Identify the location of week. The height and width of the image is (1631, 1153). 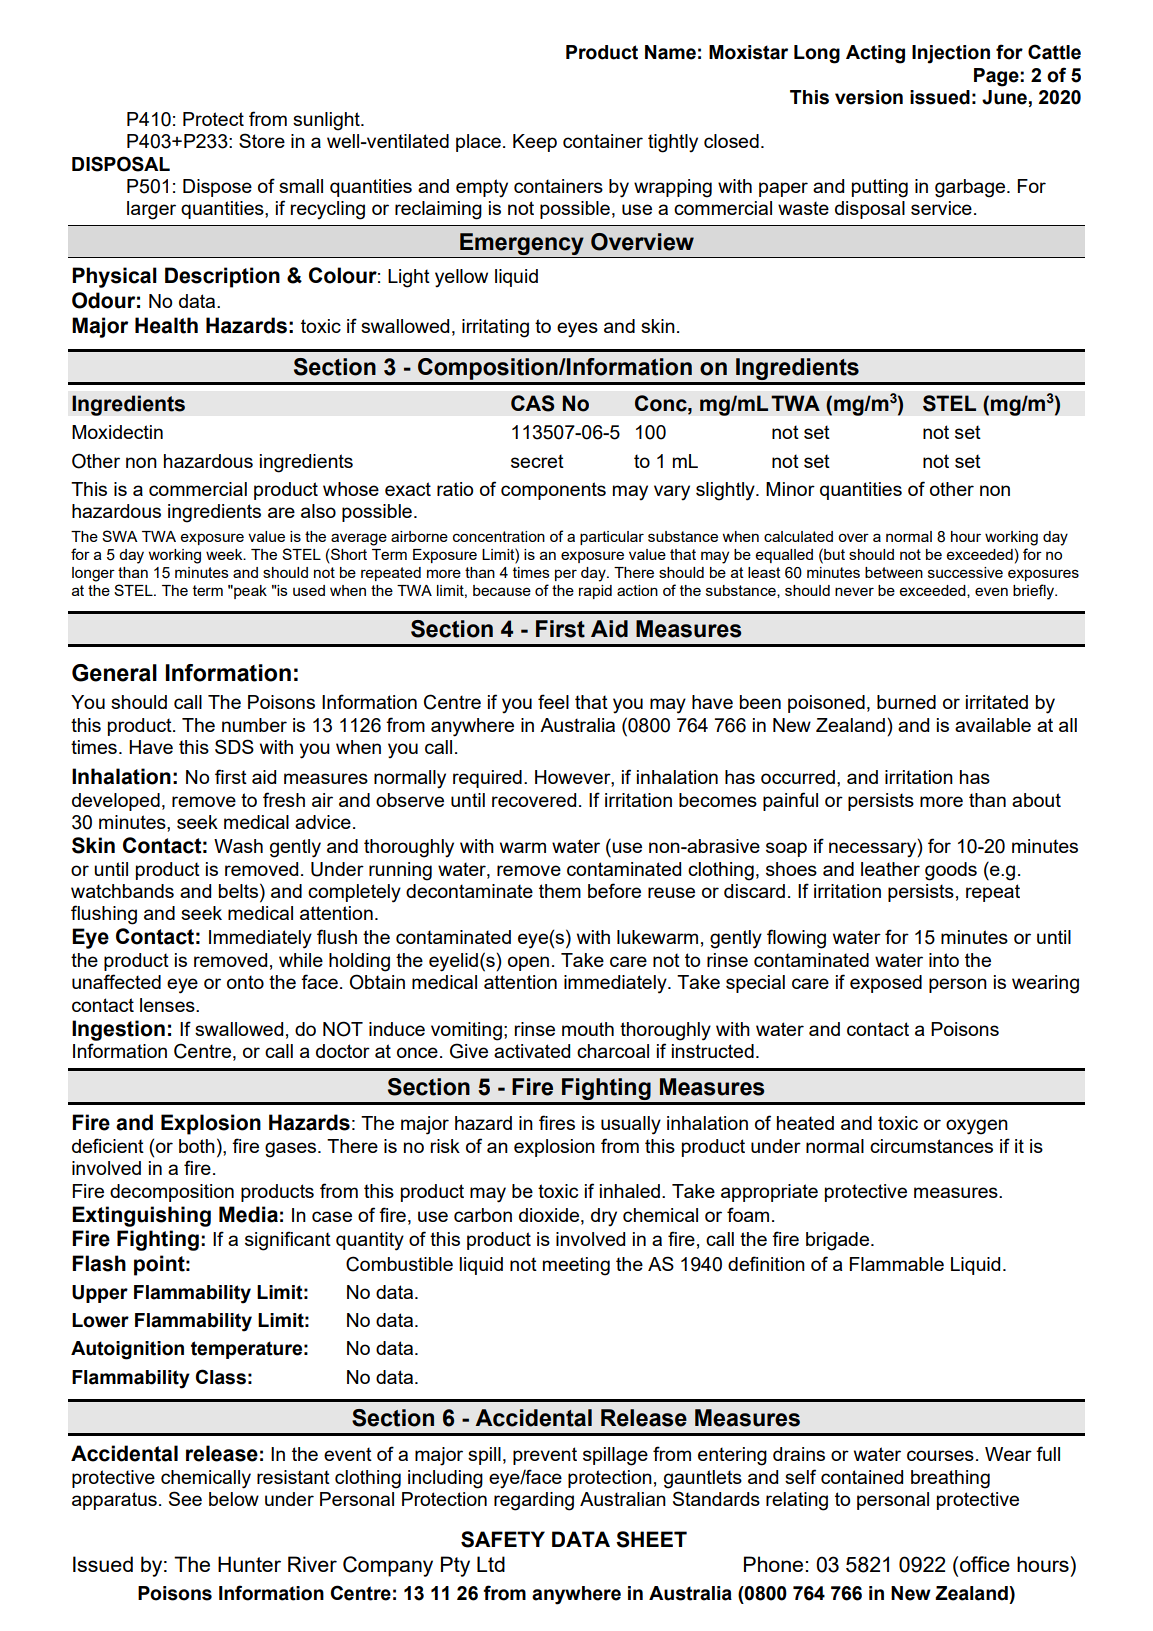
(225, 554).
